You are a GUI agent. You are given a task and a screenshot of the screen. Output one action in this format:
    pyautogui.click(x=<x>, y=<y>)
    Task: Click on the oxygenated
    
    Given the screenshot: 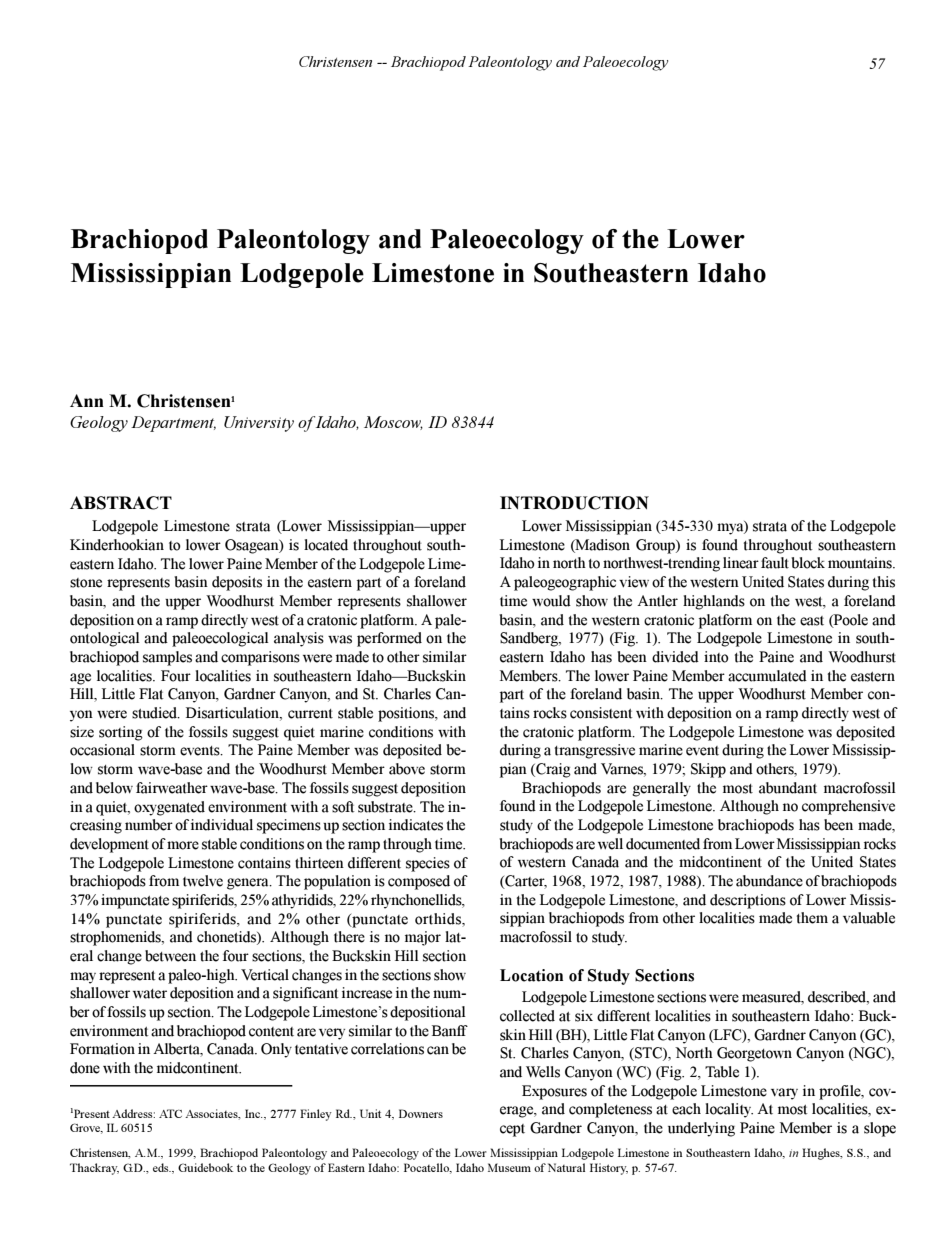 What is the action you would take?
    pyautogui.click(x=169, y=808)
